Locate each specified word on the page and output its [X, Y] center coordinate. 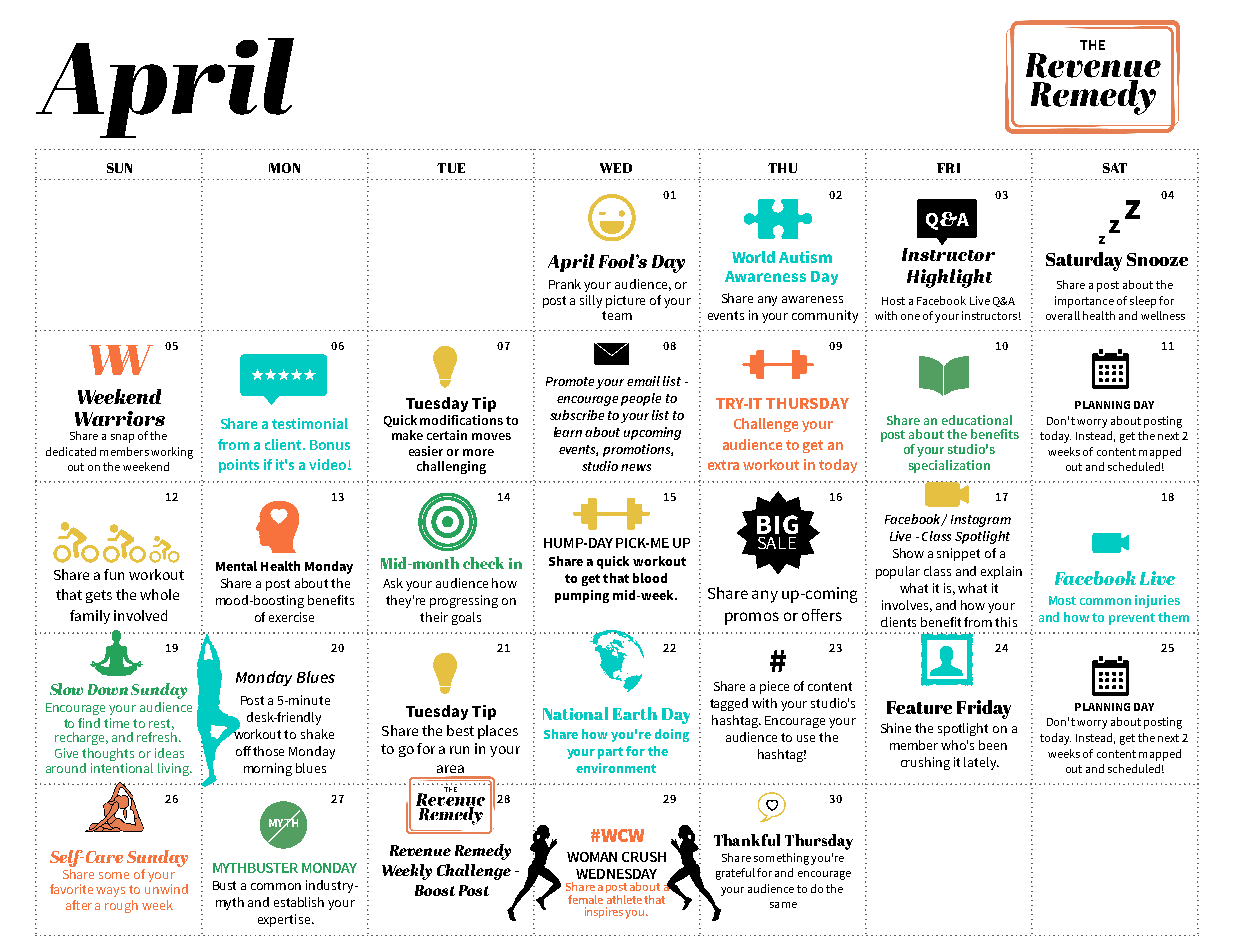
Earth [635, 713]
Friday [984, 709]
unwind [166, 889]
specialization [949, 466]
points [239, 466]
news [636, 467]
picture [625, 301]
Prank [565, 284]
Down [108, 689]
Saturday [1084, 261]
